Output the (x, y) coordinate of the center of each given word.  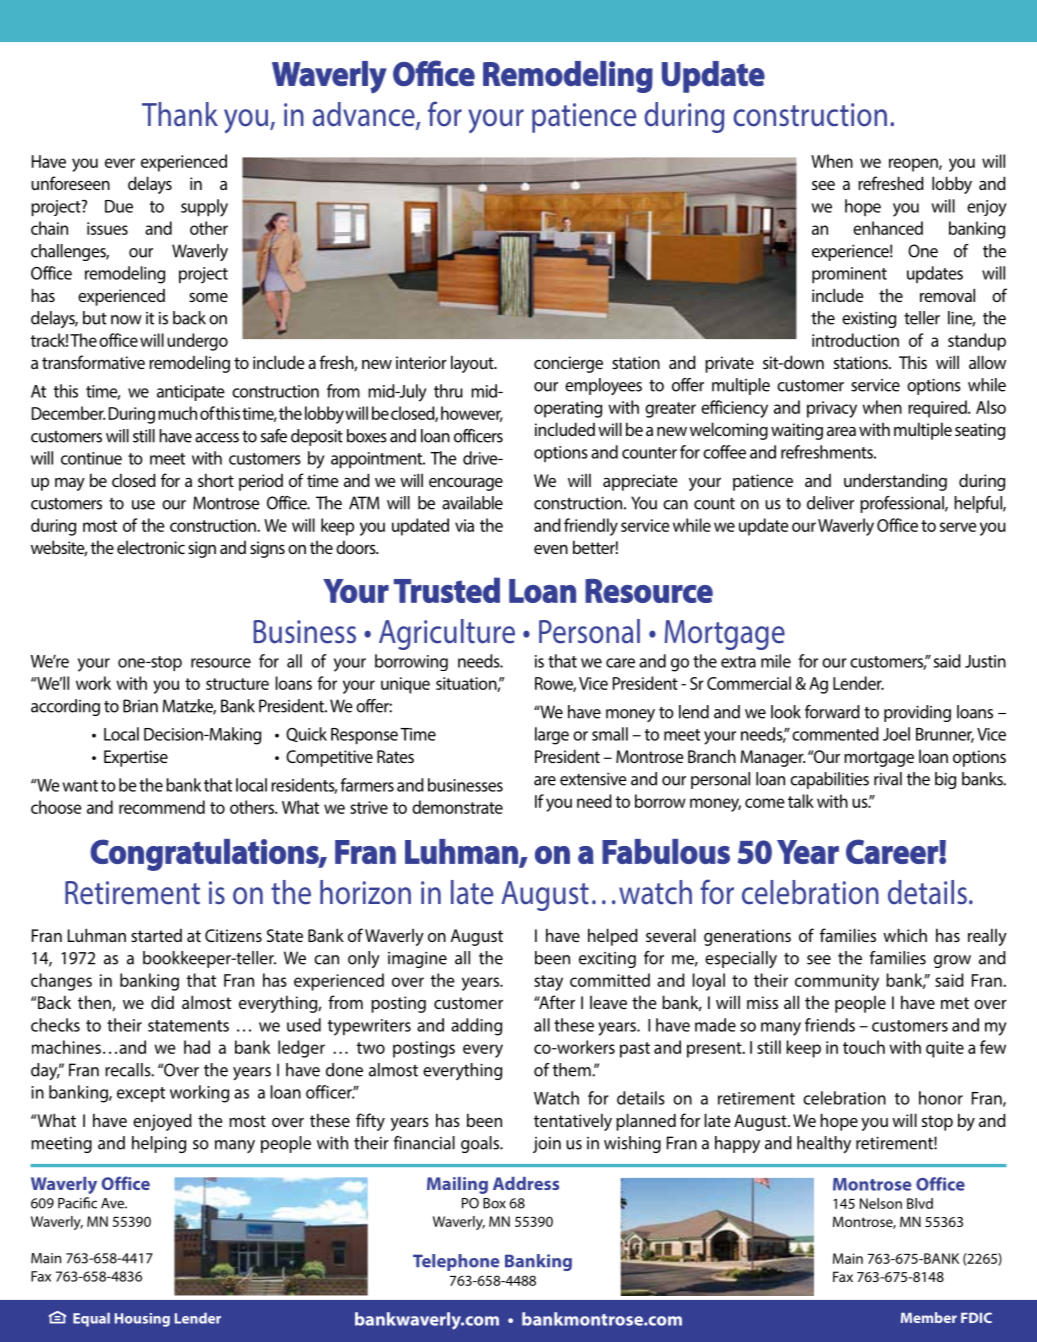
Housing (142, 1320)
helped (613, 937)
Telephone (456, 1262)
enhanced (888, 228)
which (905, 935)
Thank (180, 114)
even (551, 549)
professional (903, 504)
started (156, 935)
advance (365, 115)
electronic (151, 547)
